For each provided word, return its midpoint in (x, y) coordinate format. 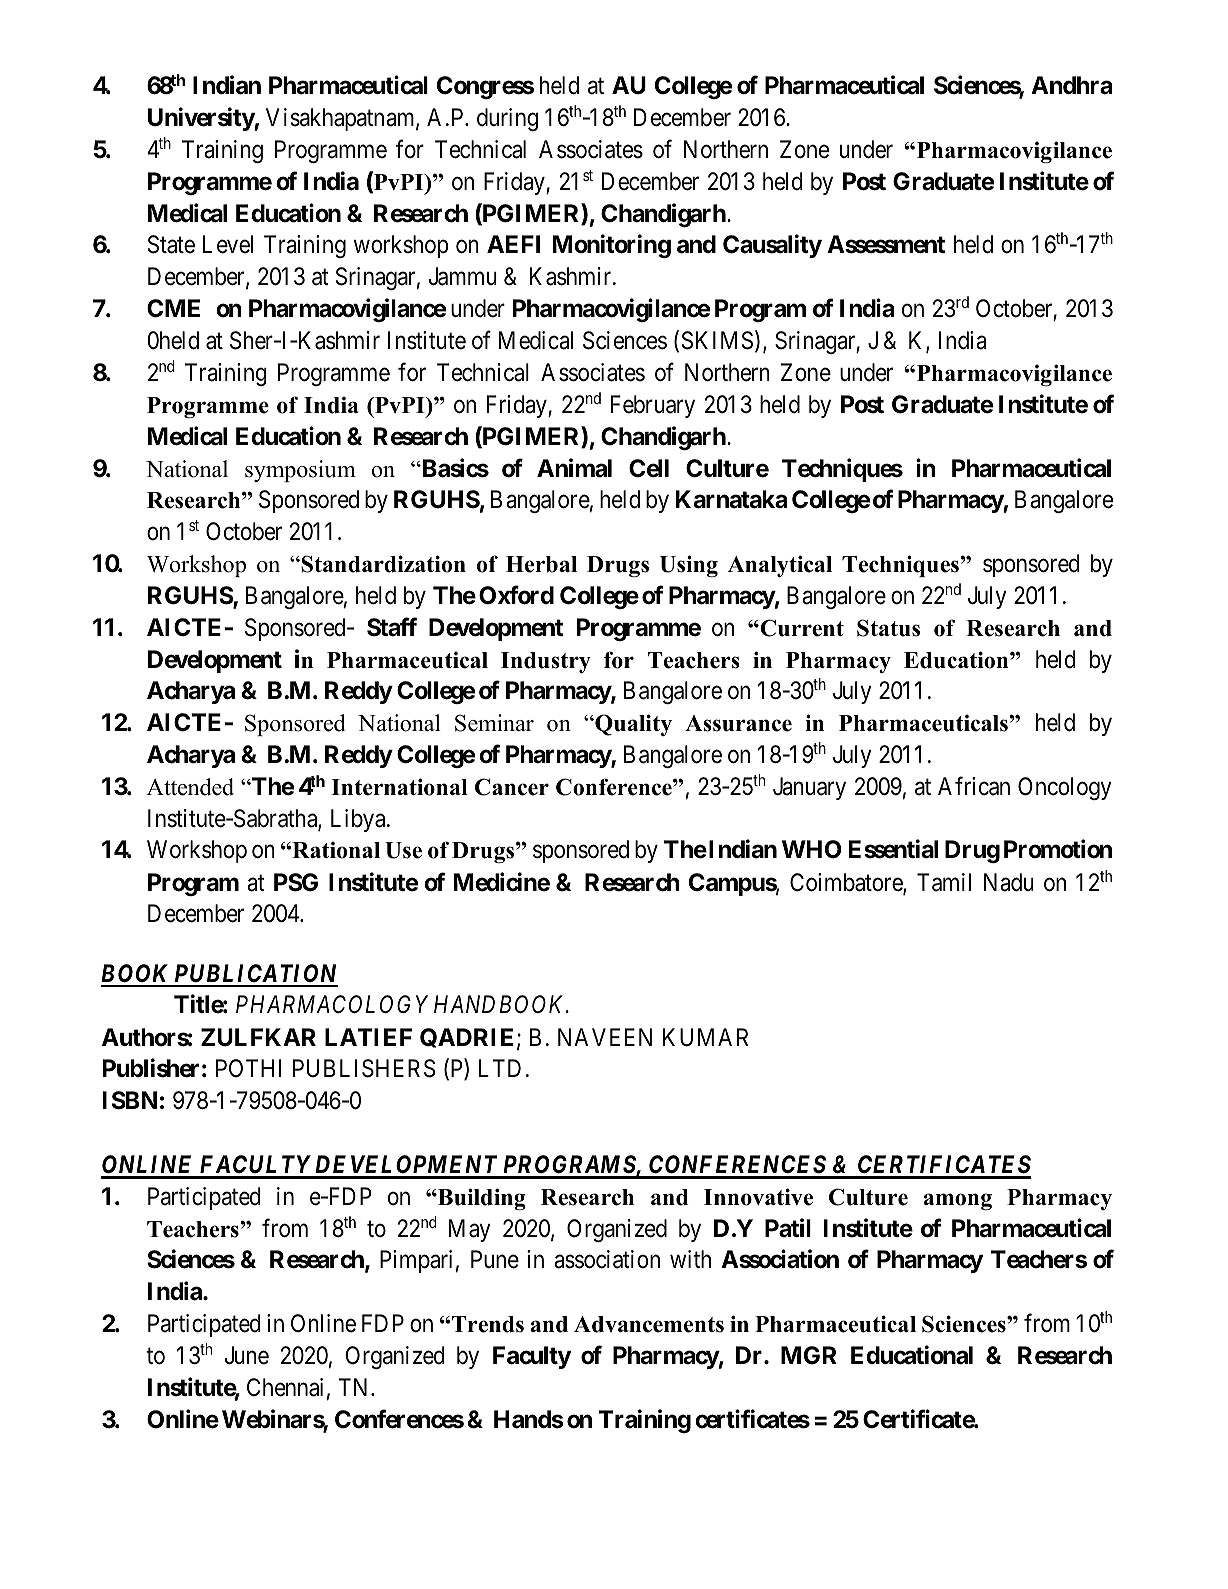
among (958, 1201)
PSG (296, 882)
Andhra (1072, 85)
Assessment (886, 244)
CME (173, 308)
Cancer (512, 787)
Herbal (541, 564)
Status (888, 628)
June (246, 1355)
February (653, 406)
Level (228, 244)
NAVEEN (605, 1037)
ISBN (130, 1100)
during (507, 119)
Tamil (944, 882)
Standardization (382, 564)
